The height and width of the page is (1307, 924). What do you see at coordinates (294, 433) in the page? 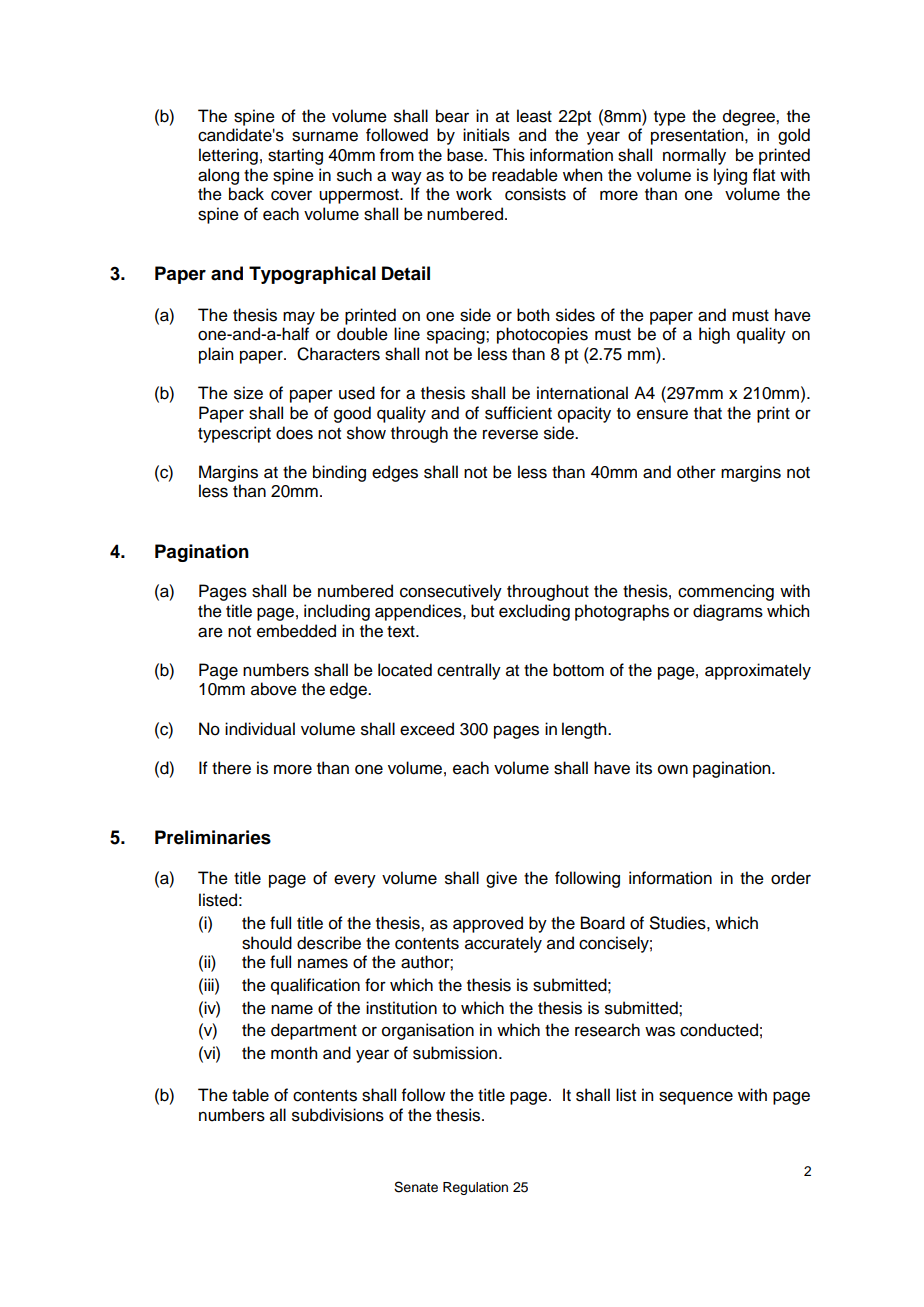
I see `does` at bounding box center [294, 433].
